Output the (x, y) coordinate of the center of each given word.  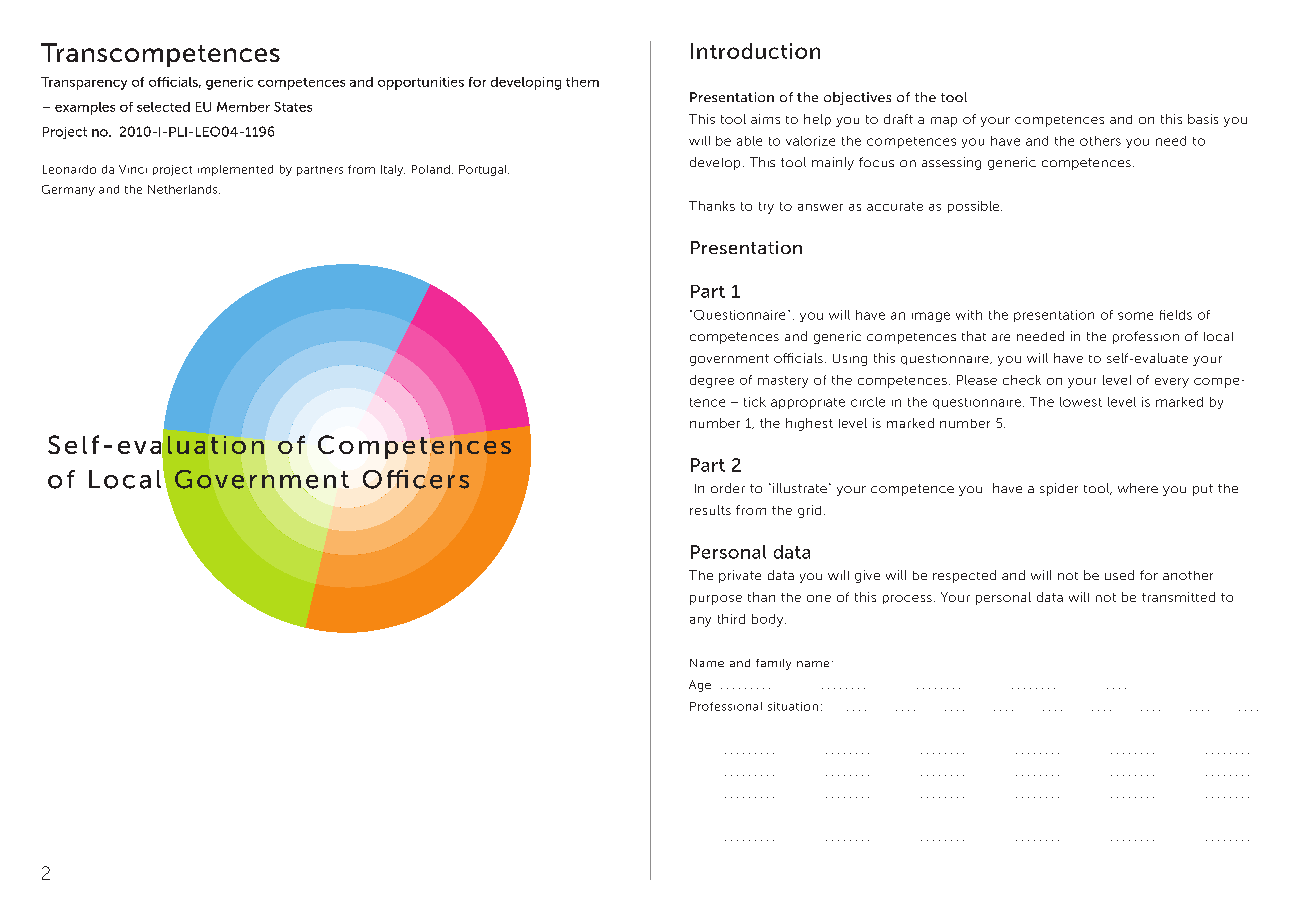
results (710, 510)
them (582, 82)
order (728, 488)
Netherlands (184, 189)
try (766, 208)
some (1135, 316)
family (773, 664)
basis (1203, 119)
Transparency (84, 83)
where (1138, 488)
